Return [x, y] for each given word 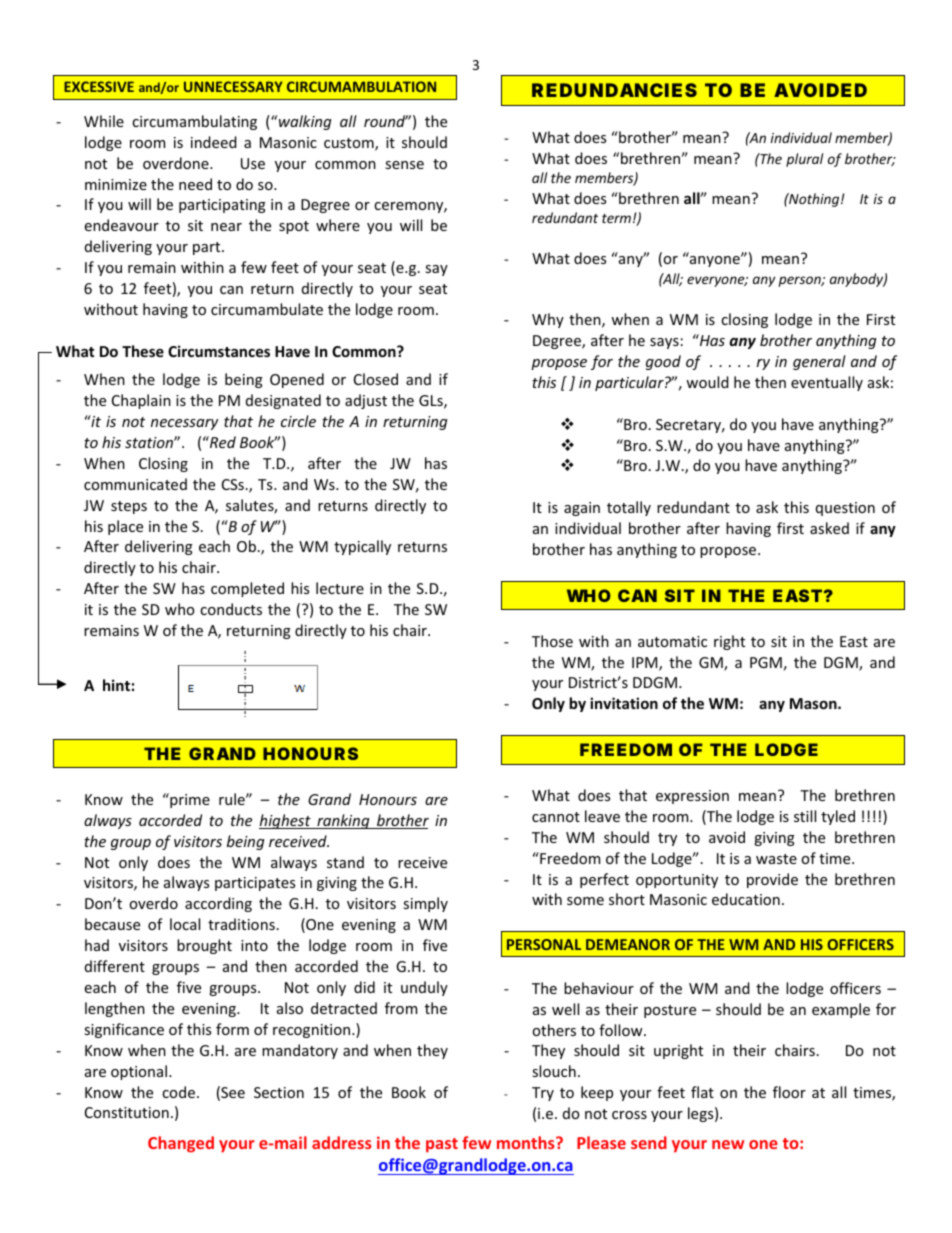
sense [404, 165]
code [178, 1092]
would [707, 382]
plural [804, 160]
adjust [366, 401]
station [150, 442]
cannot [556, 817]
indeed [214, 142]
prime [189, 800]
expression [692, 797]
